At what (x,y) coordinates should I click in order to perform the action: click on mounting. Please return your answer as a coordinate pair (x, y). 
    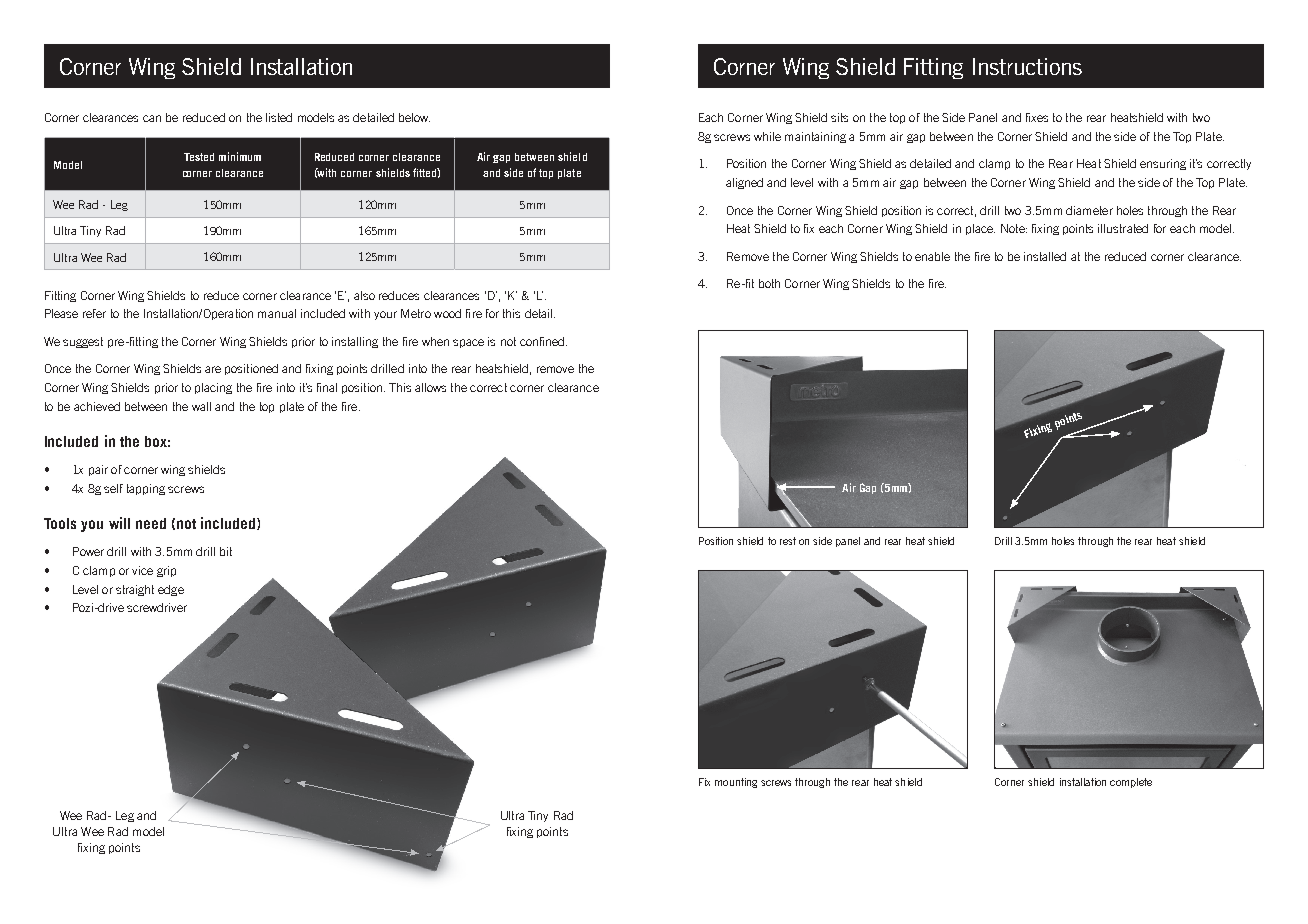
    Looking at the image, I should click on (736, 783).
